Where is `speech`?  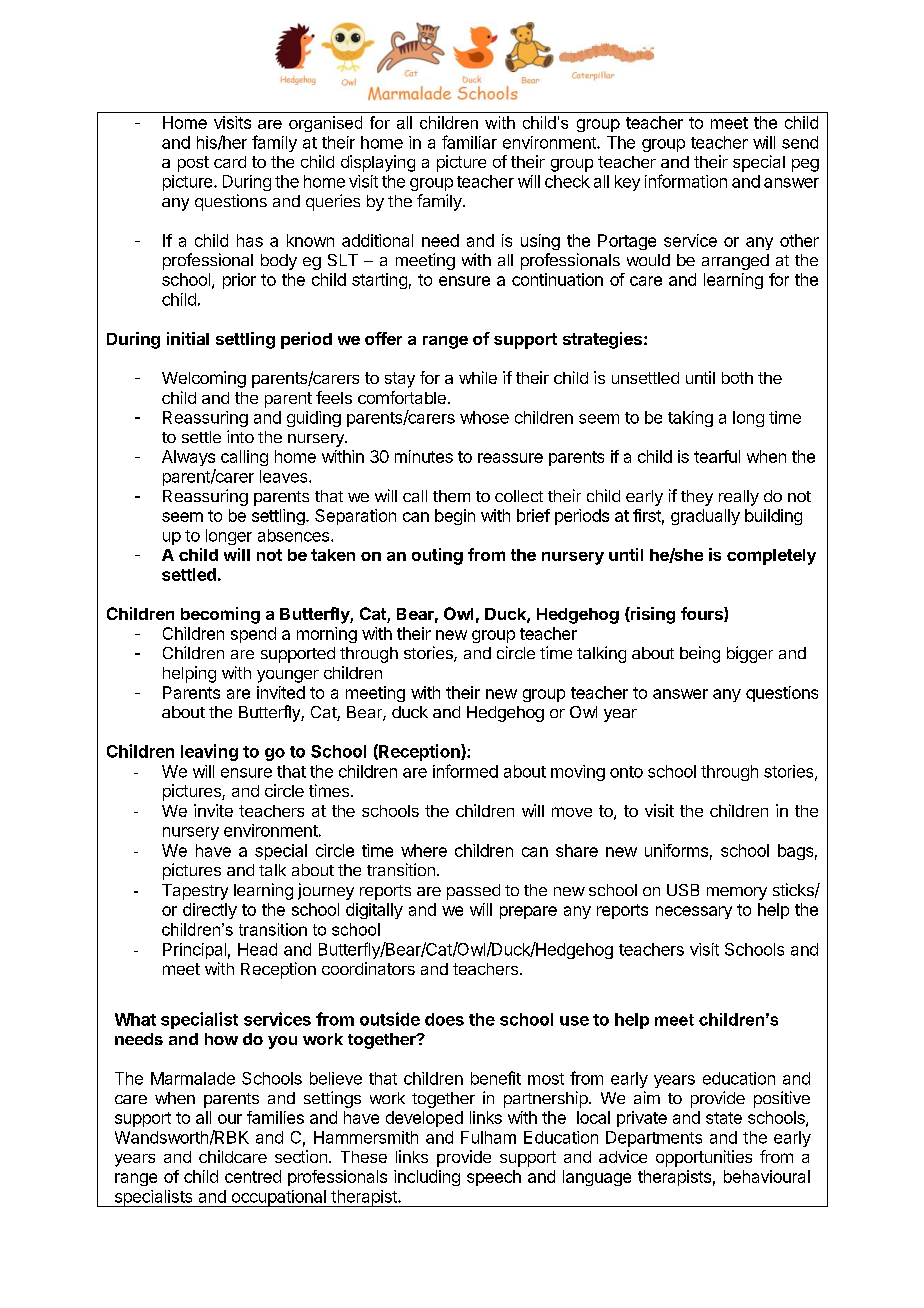 speech is located at coordinates (494, 1178).
